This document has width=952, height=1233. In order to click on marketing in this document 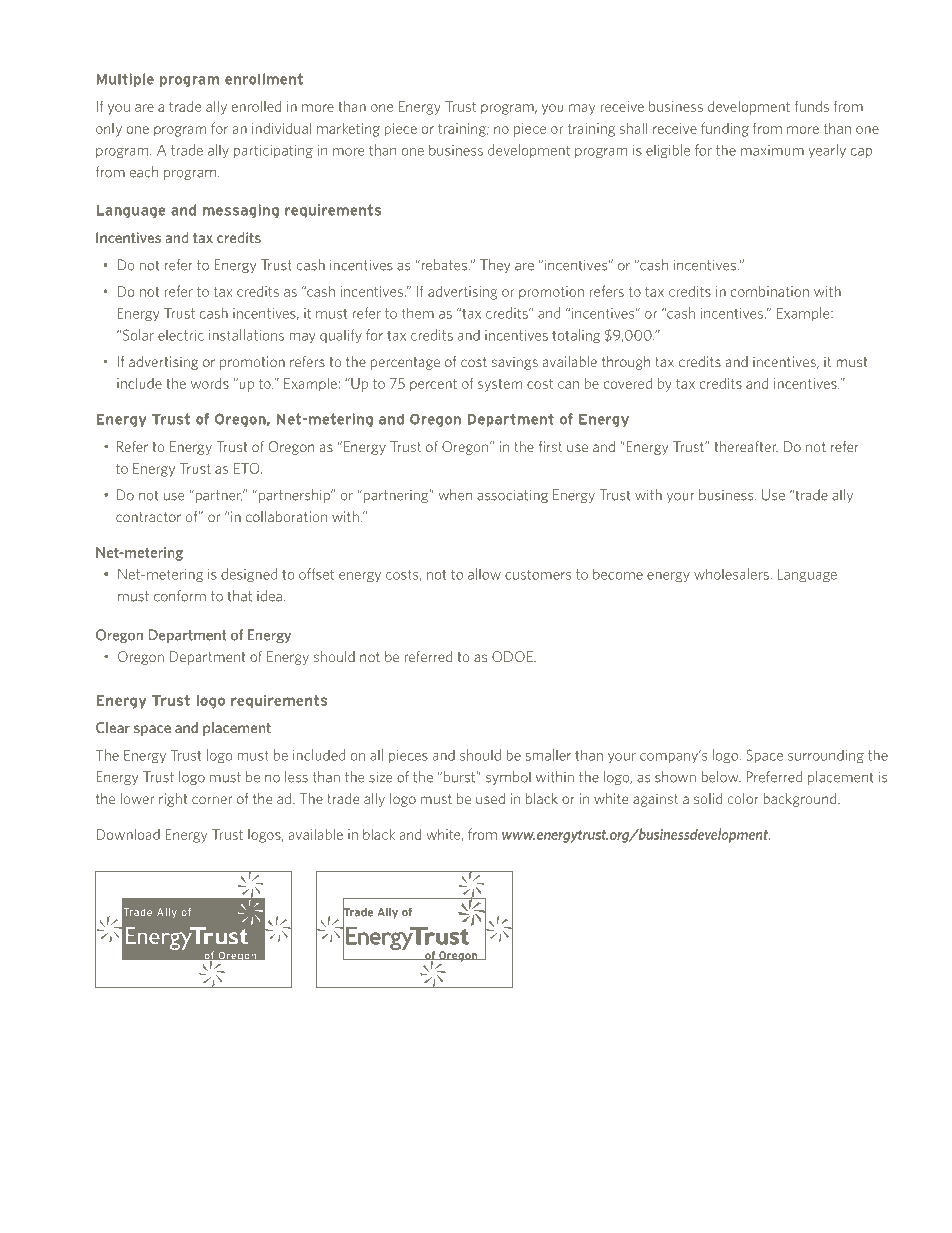, I will do `click(348, 130)`.
